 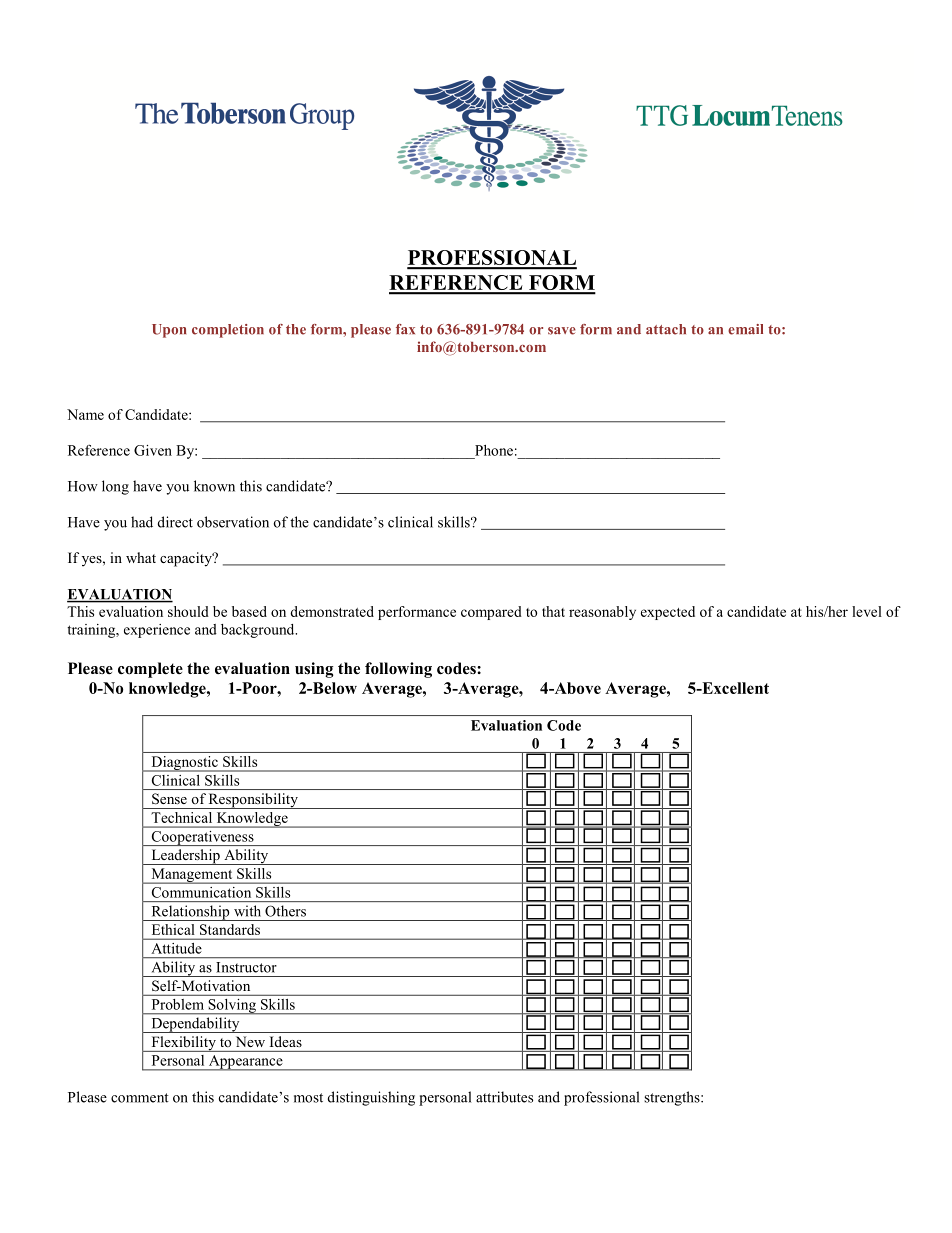 I want to click on Solving, so click(x=232, y=1006).
